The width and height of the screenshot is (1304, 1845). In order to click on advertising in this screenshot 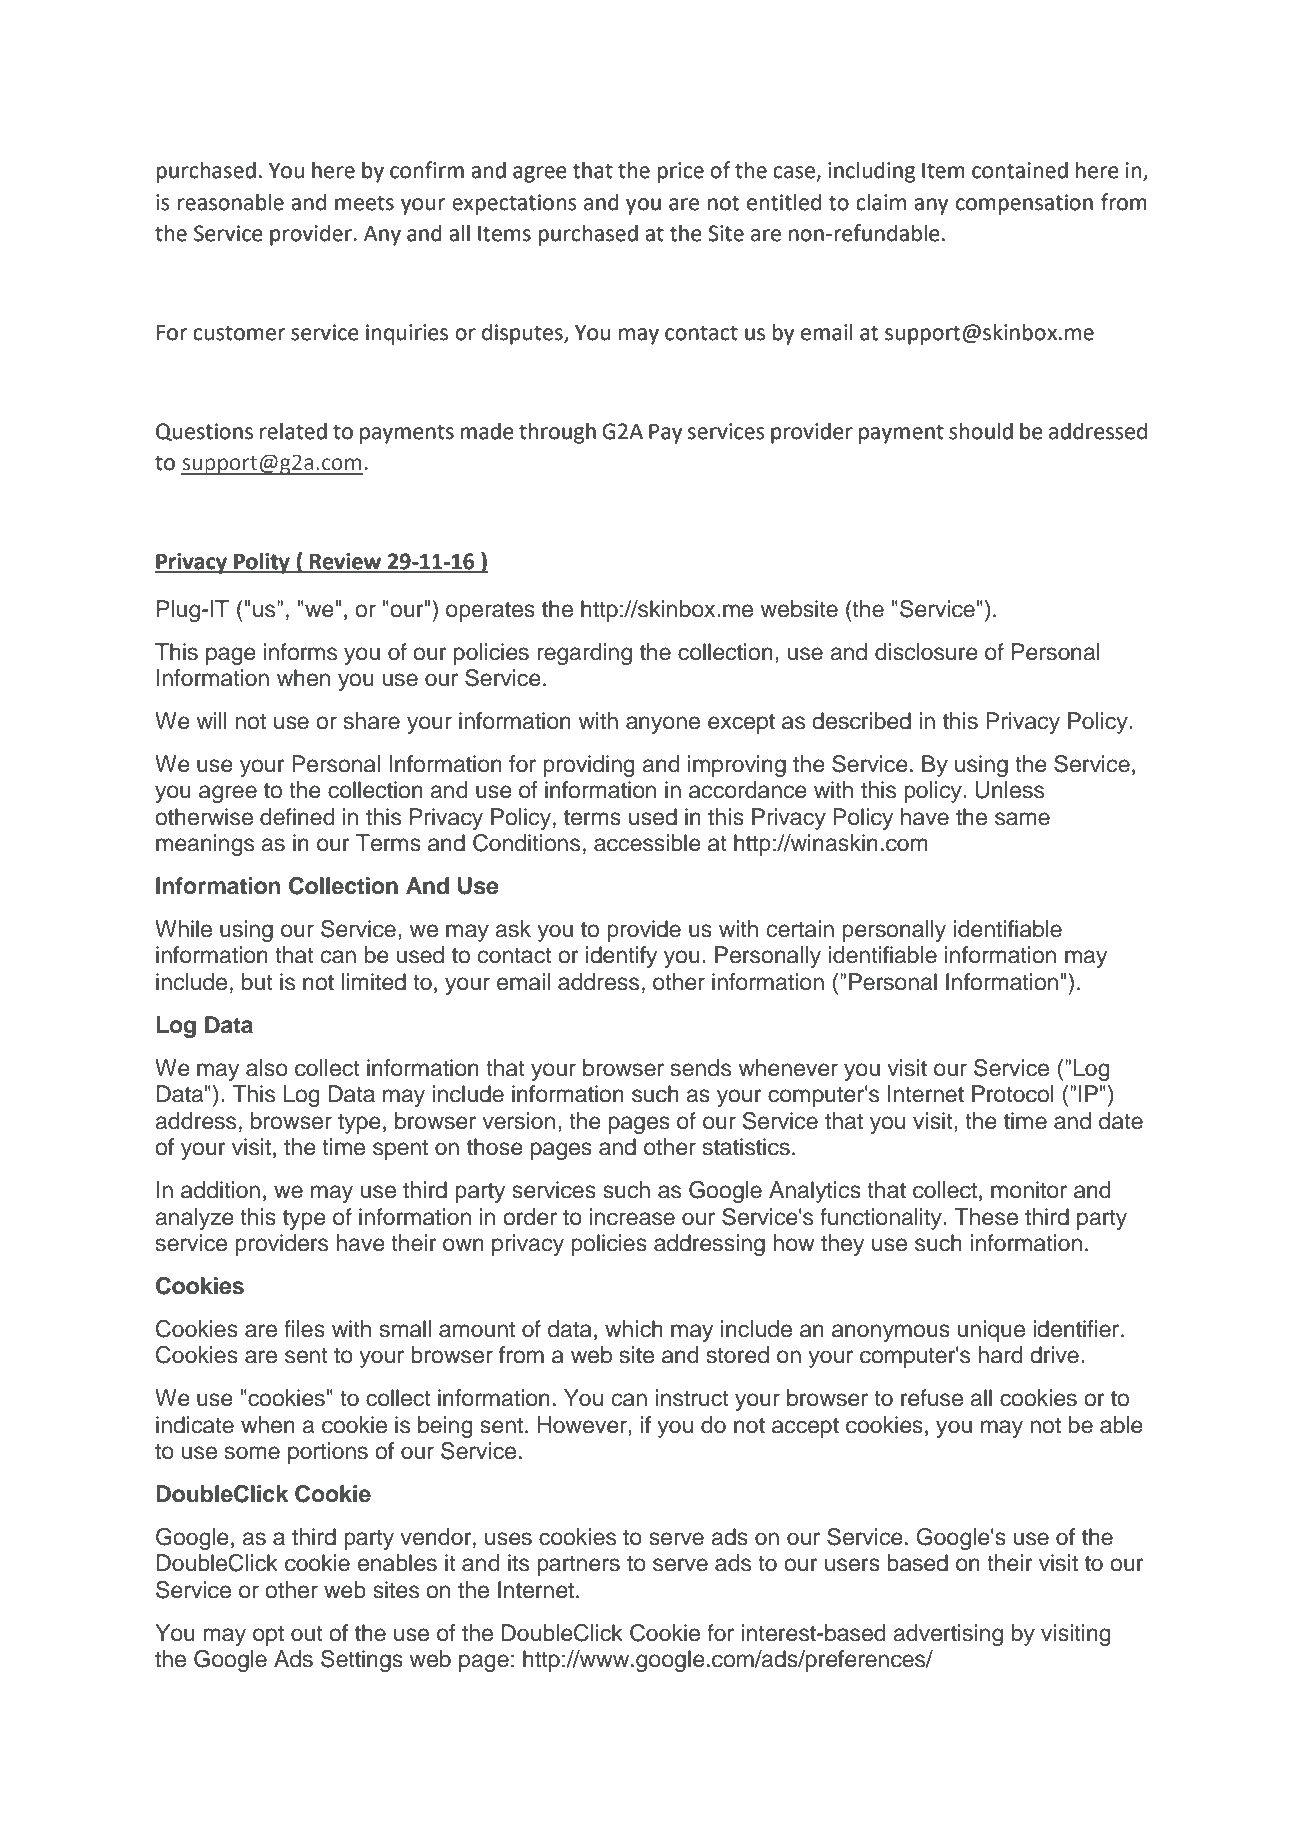, I will do `click(948, 1635)`.
